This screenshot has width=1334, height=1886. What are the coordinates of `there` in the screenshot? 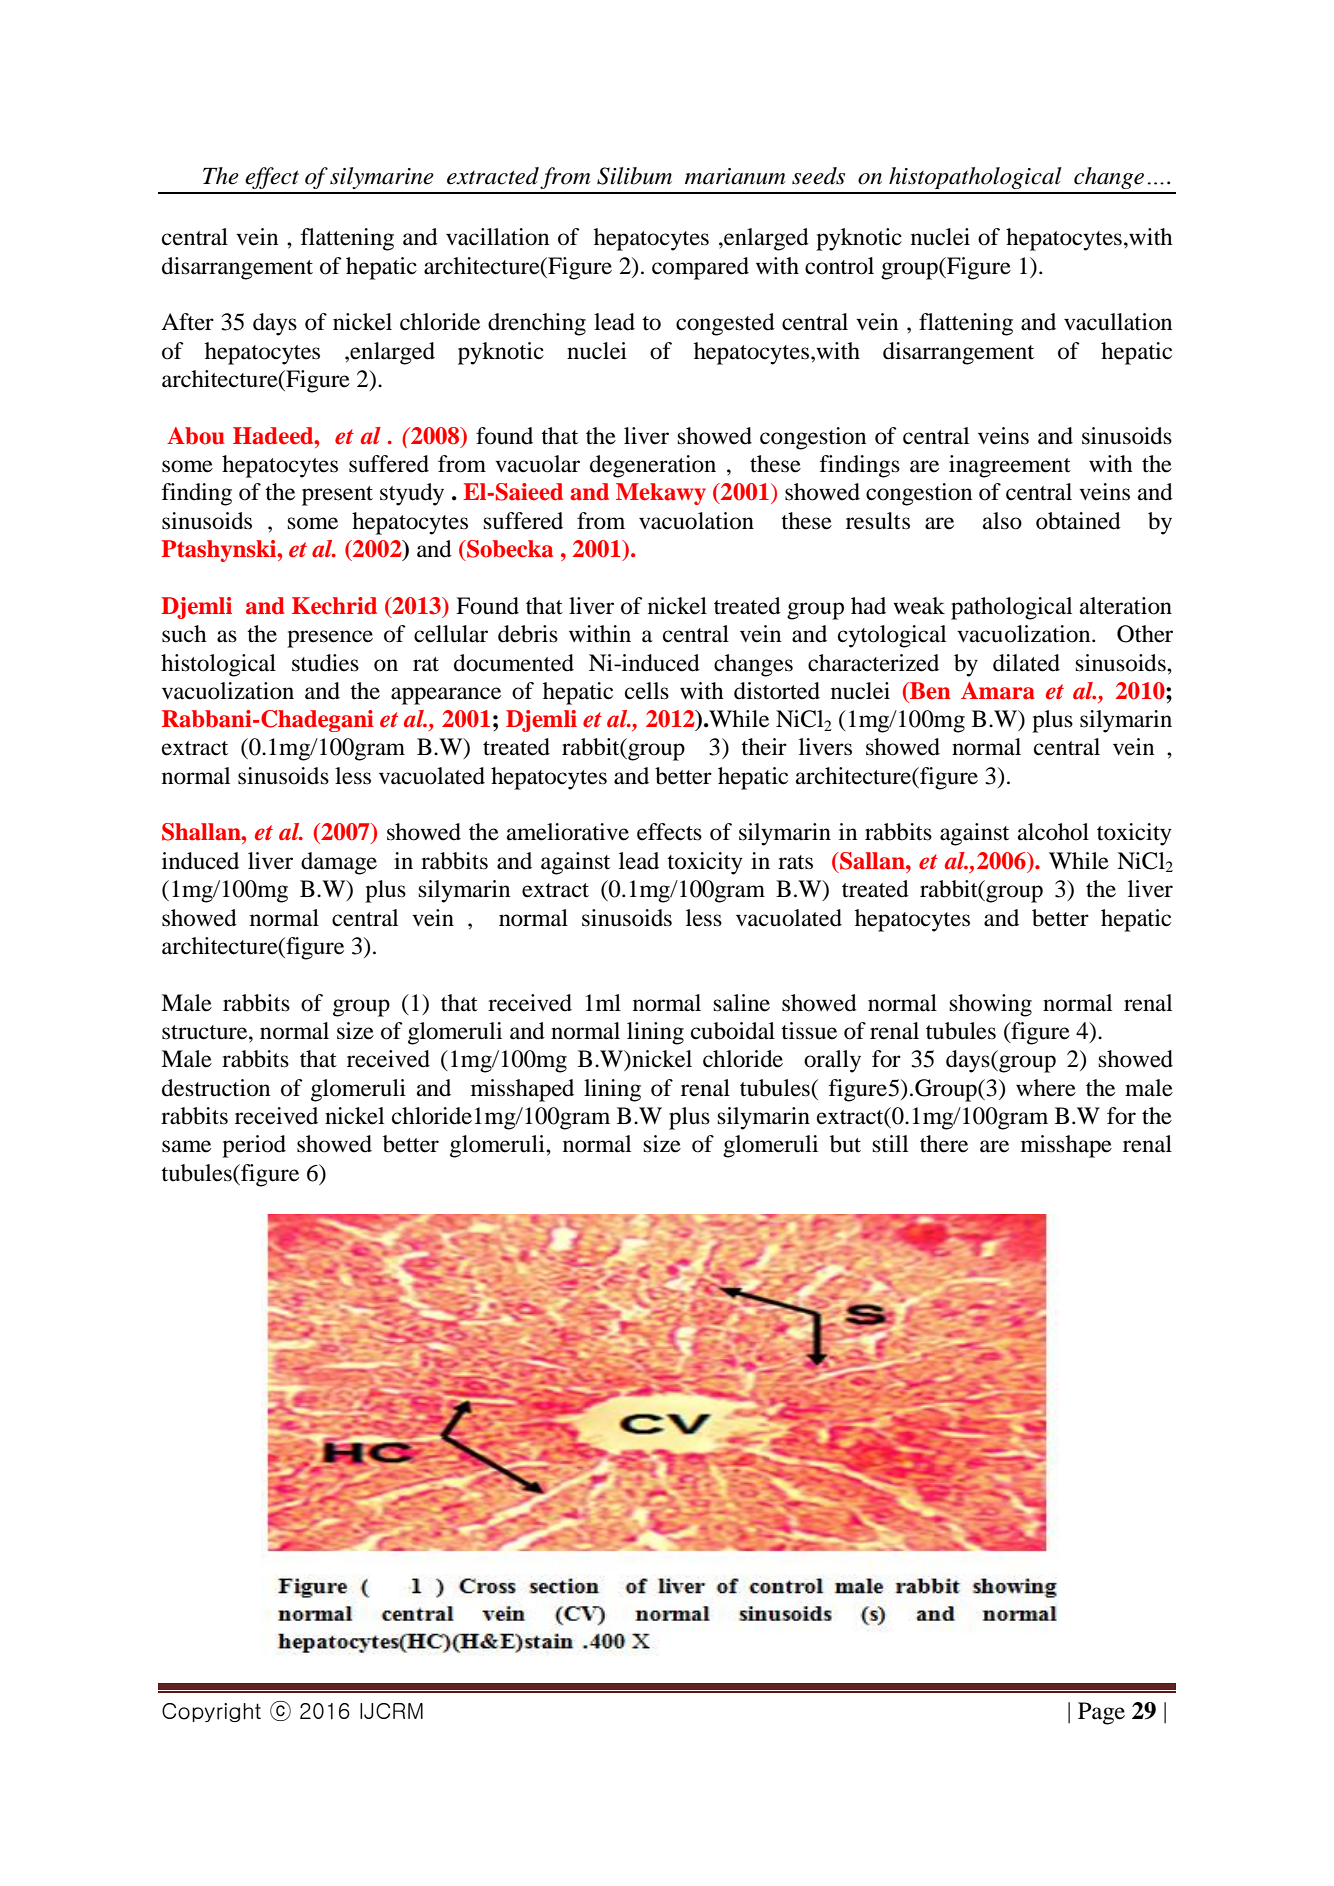 It's located at (944, 1144).
